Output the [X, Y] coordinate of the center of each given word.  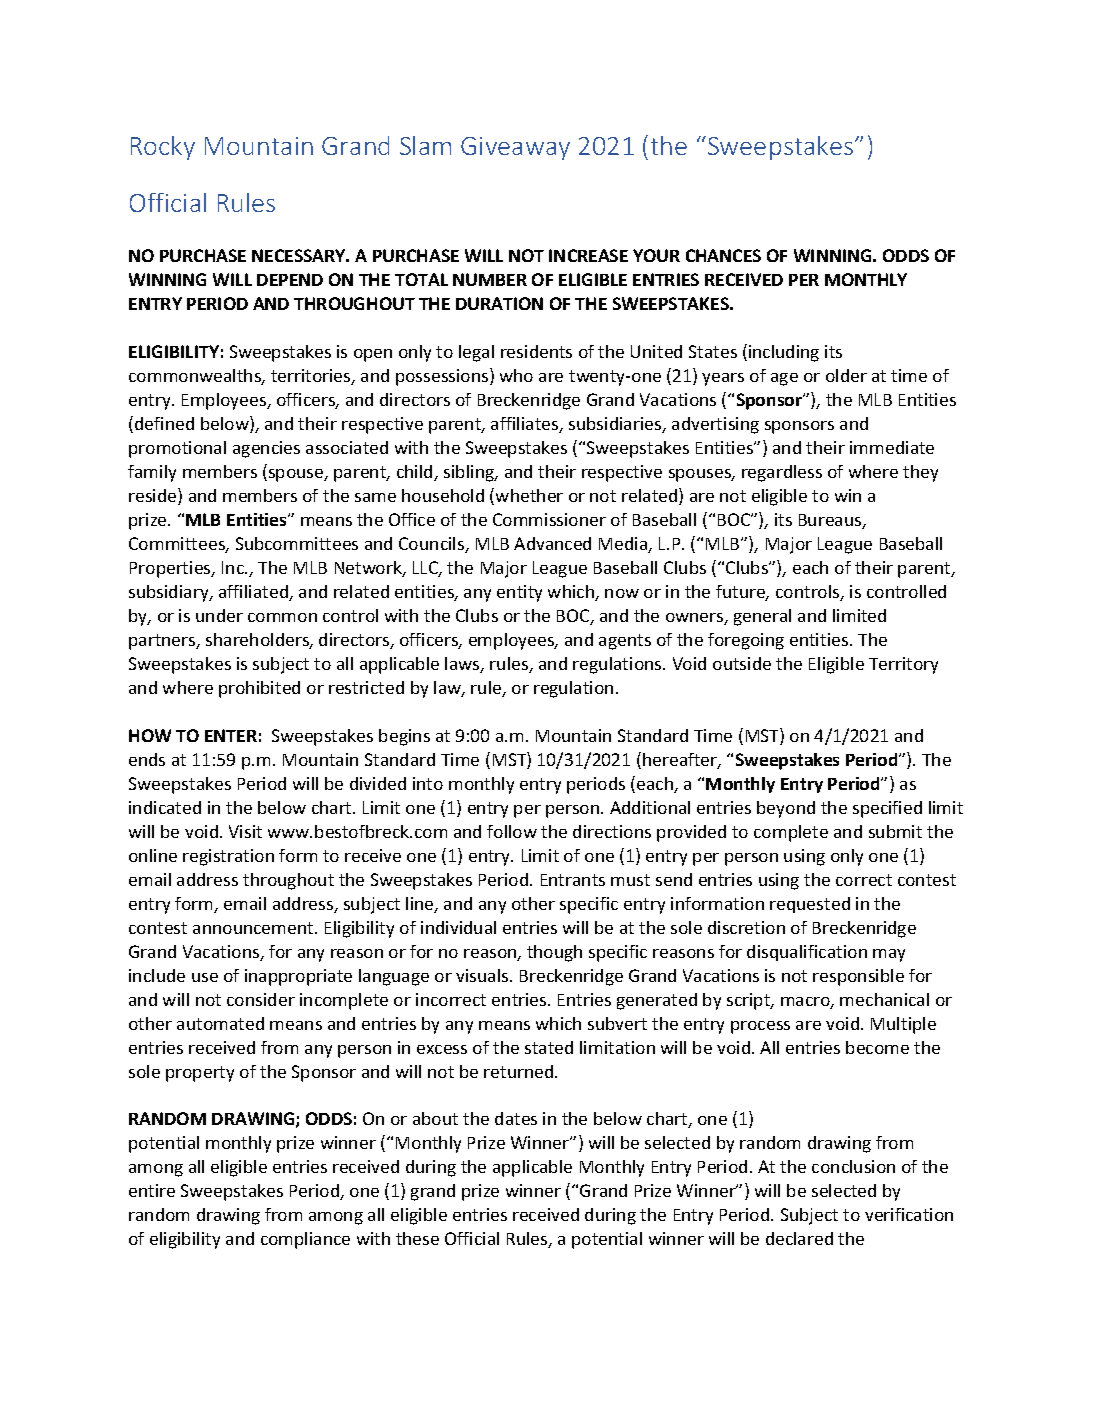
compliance [305, 1240]
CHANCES [723, 255]
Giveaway [515, 148]
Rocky [163, 148]
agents [625, 642]
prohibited [259, 689]
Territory [903, 665]
